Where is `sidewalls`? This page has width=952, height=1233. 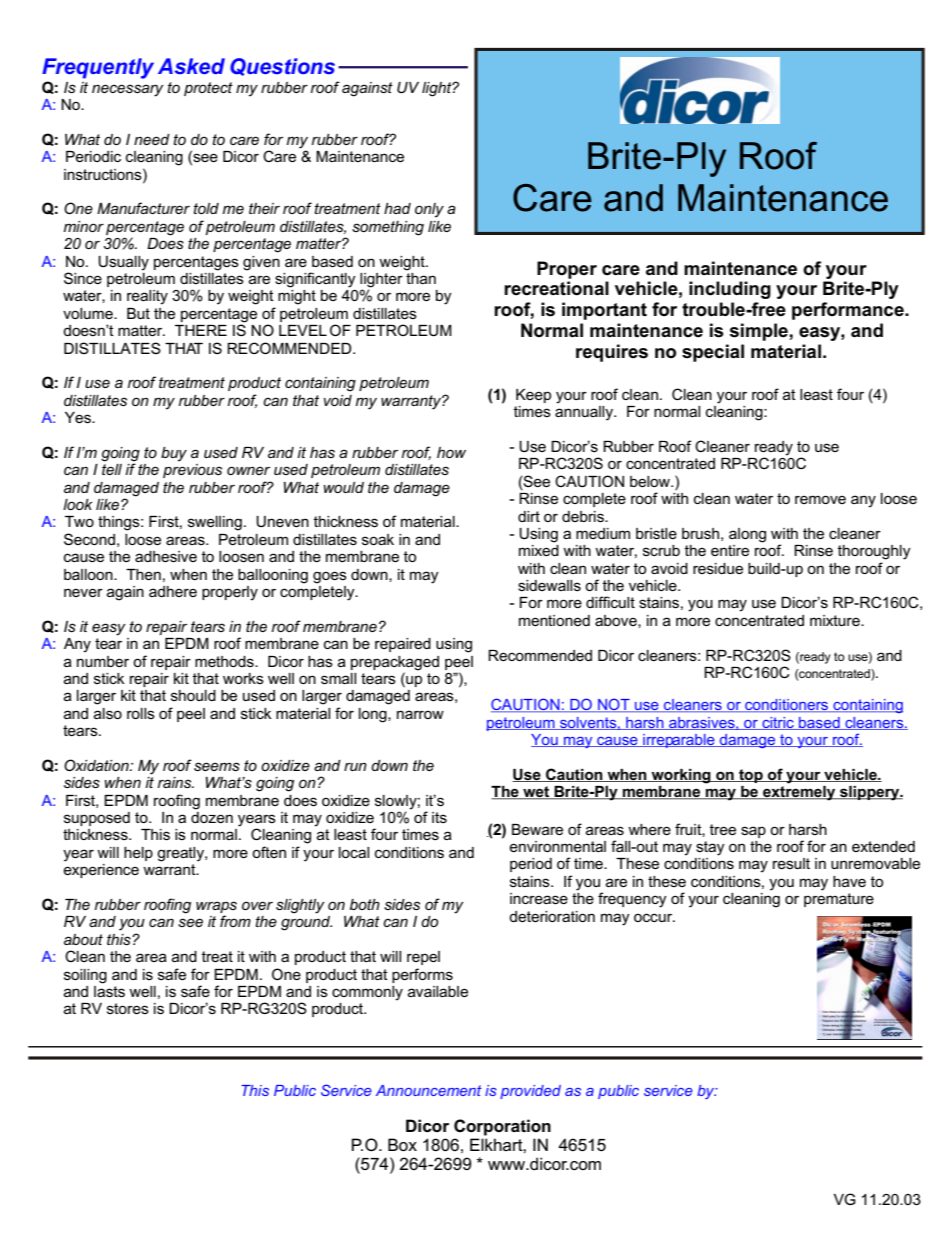 sidewalls is located at coordinates (549, 585).
